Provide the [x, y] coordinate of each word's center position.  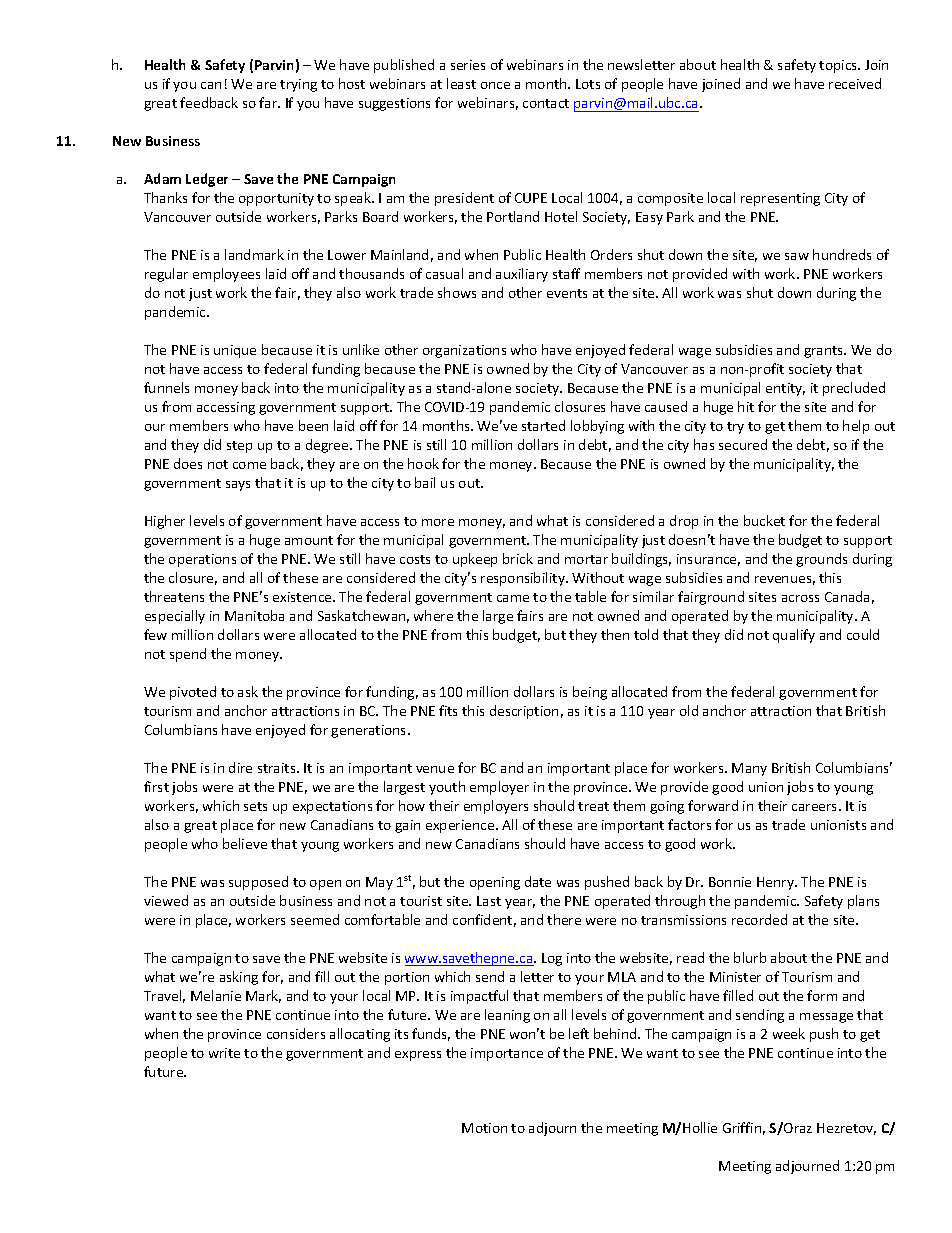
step [239, 447]
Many [749, 769]
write [224, 1053]
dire [240, 767]
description [524, 712]
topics [839, 66]
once [495, 85]
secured [743, 444]
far [269, 102]
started [543, 425]
